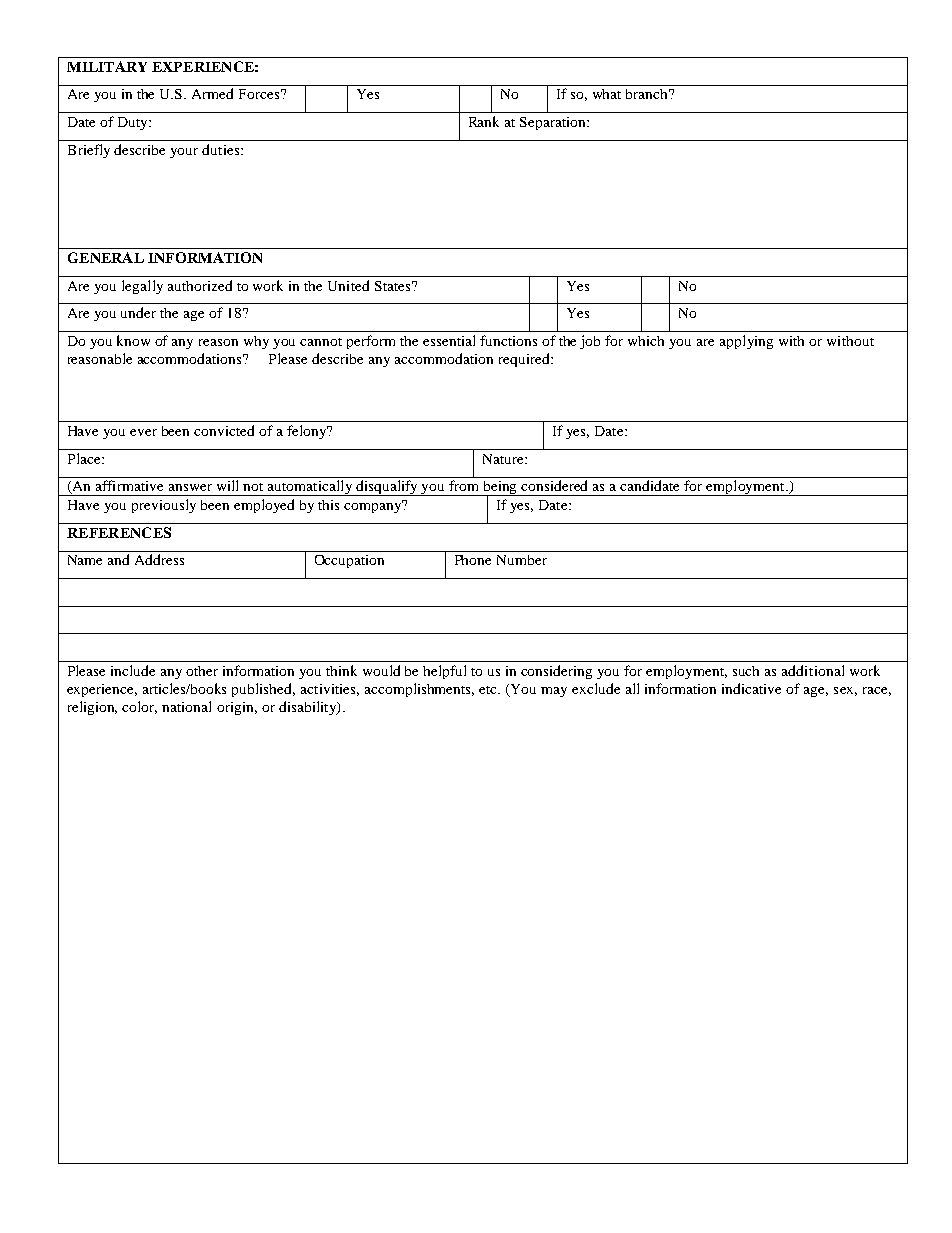  Describe the element at coordinates (419, 690) in the image. I see `accomplishments` at that location.
